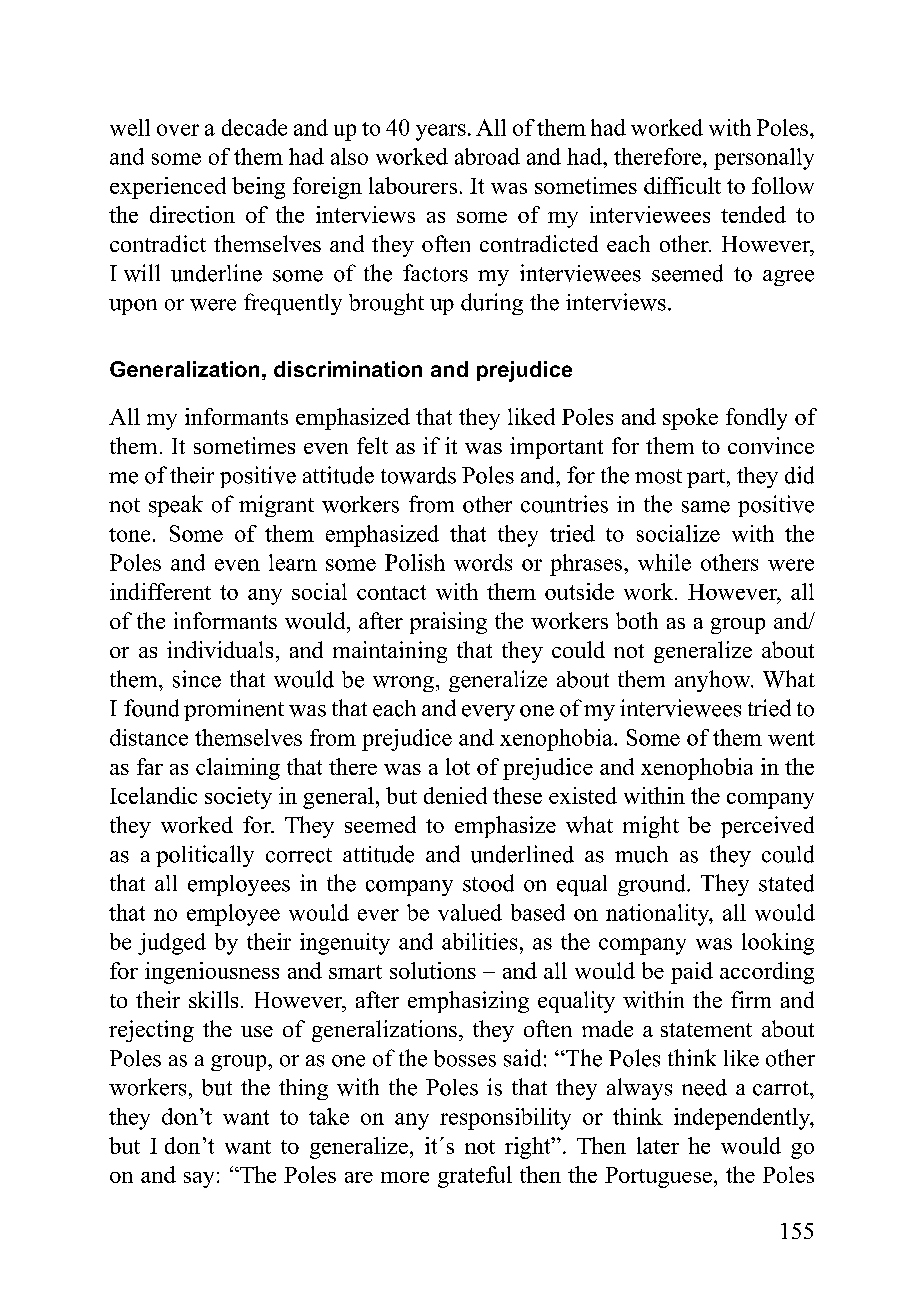 The height and width of the document is (1311, 924). What do you see at coordinates (475, 1177) in the document?
I see `grateful` at bounding box center [475, 1177].
